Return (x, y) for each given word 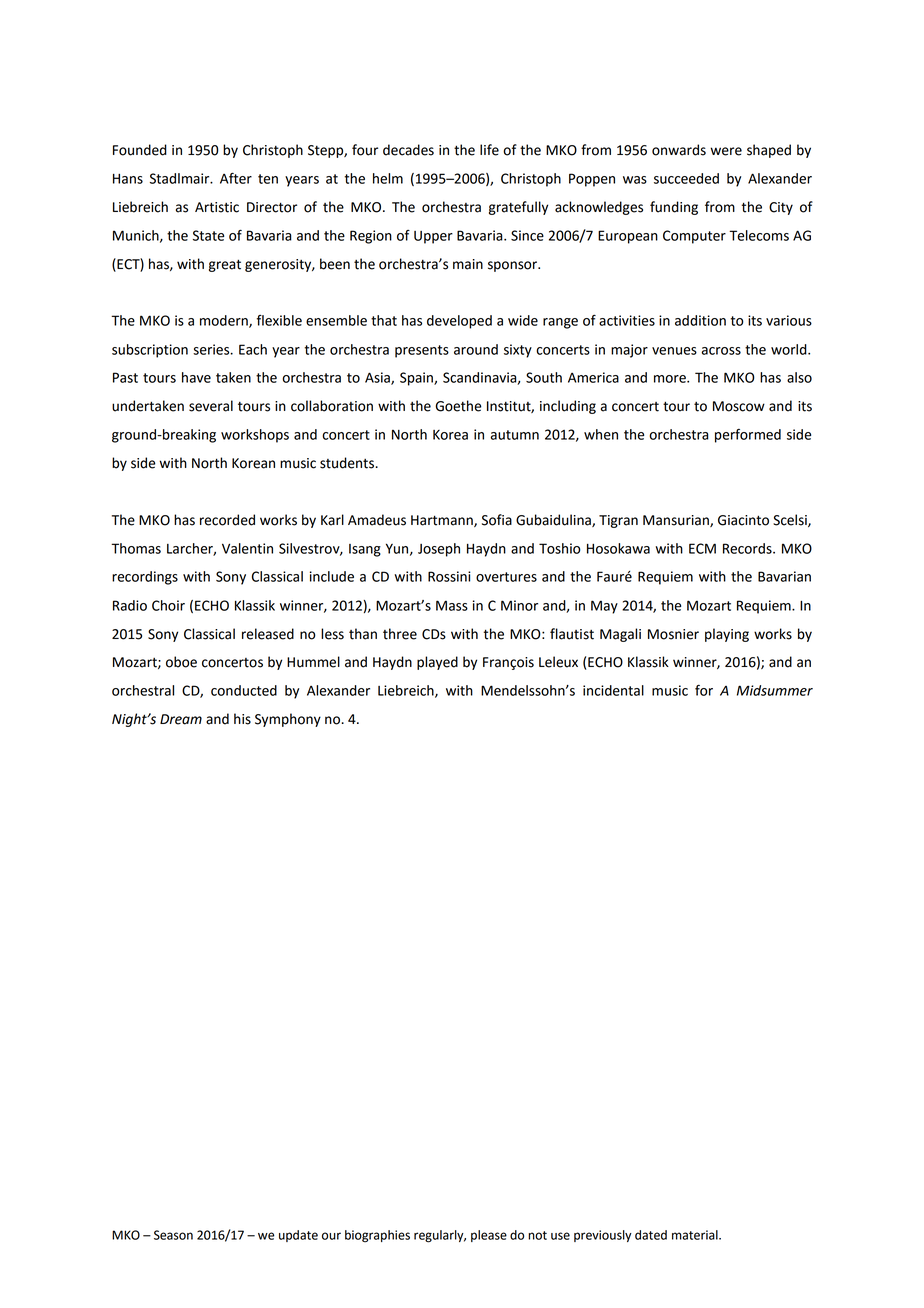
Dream (181, 719)
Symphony (288, 720)
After (236, 178)
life (489, 150)
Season (173, 1235)
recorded (227, 520)
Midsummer (775, 690)
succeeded (686, 178)
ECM (702, 548)
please (489, 1236)
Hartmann (443, 521)
